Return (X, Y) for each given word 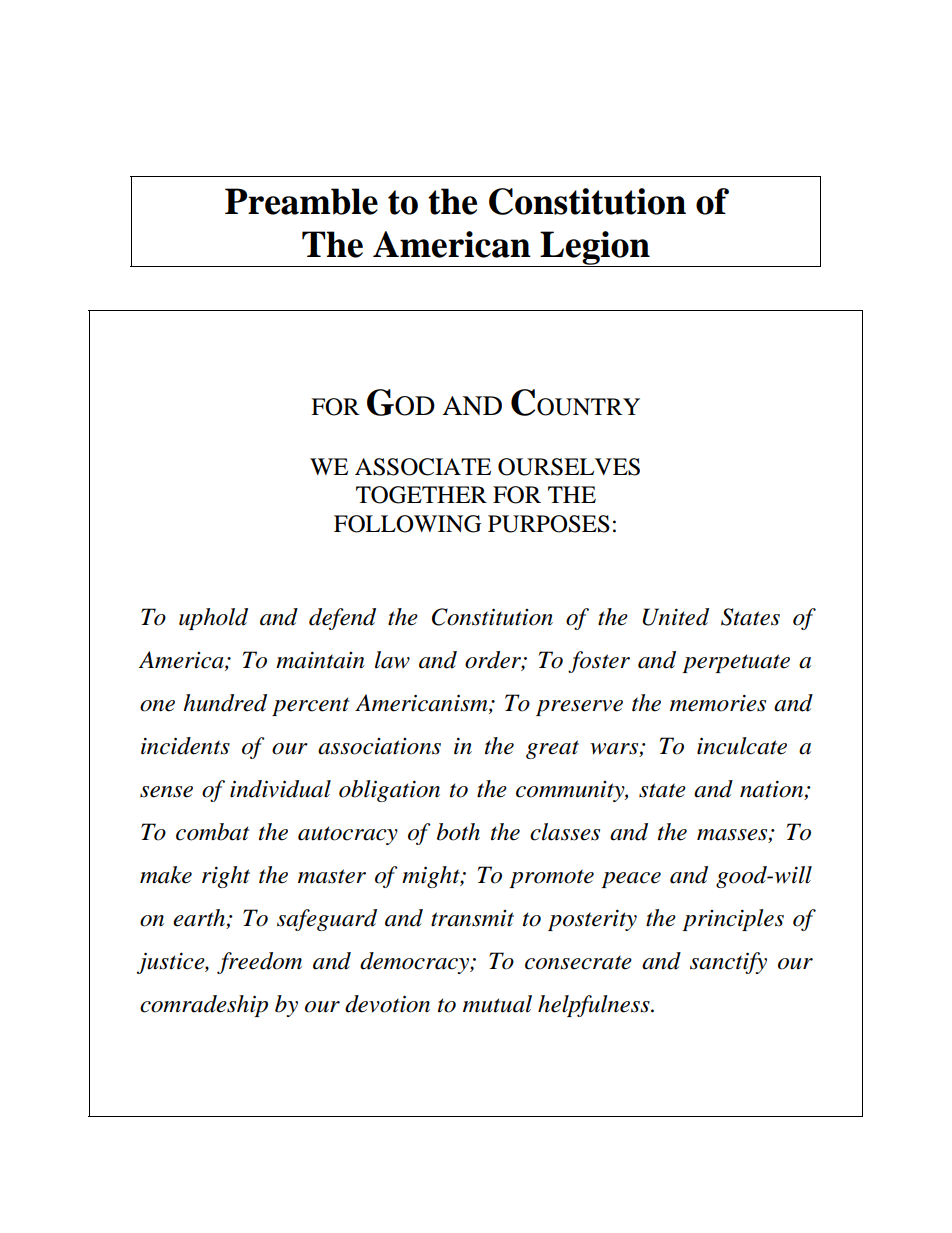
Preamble (301, 201)
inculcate (742, 746)
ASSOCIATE (423, 467)
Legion (595, 249)
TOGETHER (421, 495)
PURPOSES (549, 524)
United (675, 617)
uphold (213, 619)
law (392, 660)
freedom (259, 963)
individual (280, 789)
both (458, 832)
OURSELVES (569, 467)
